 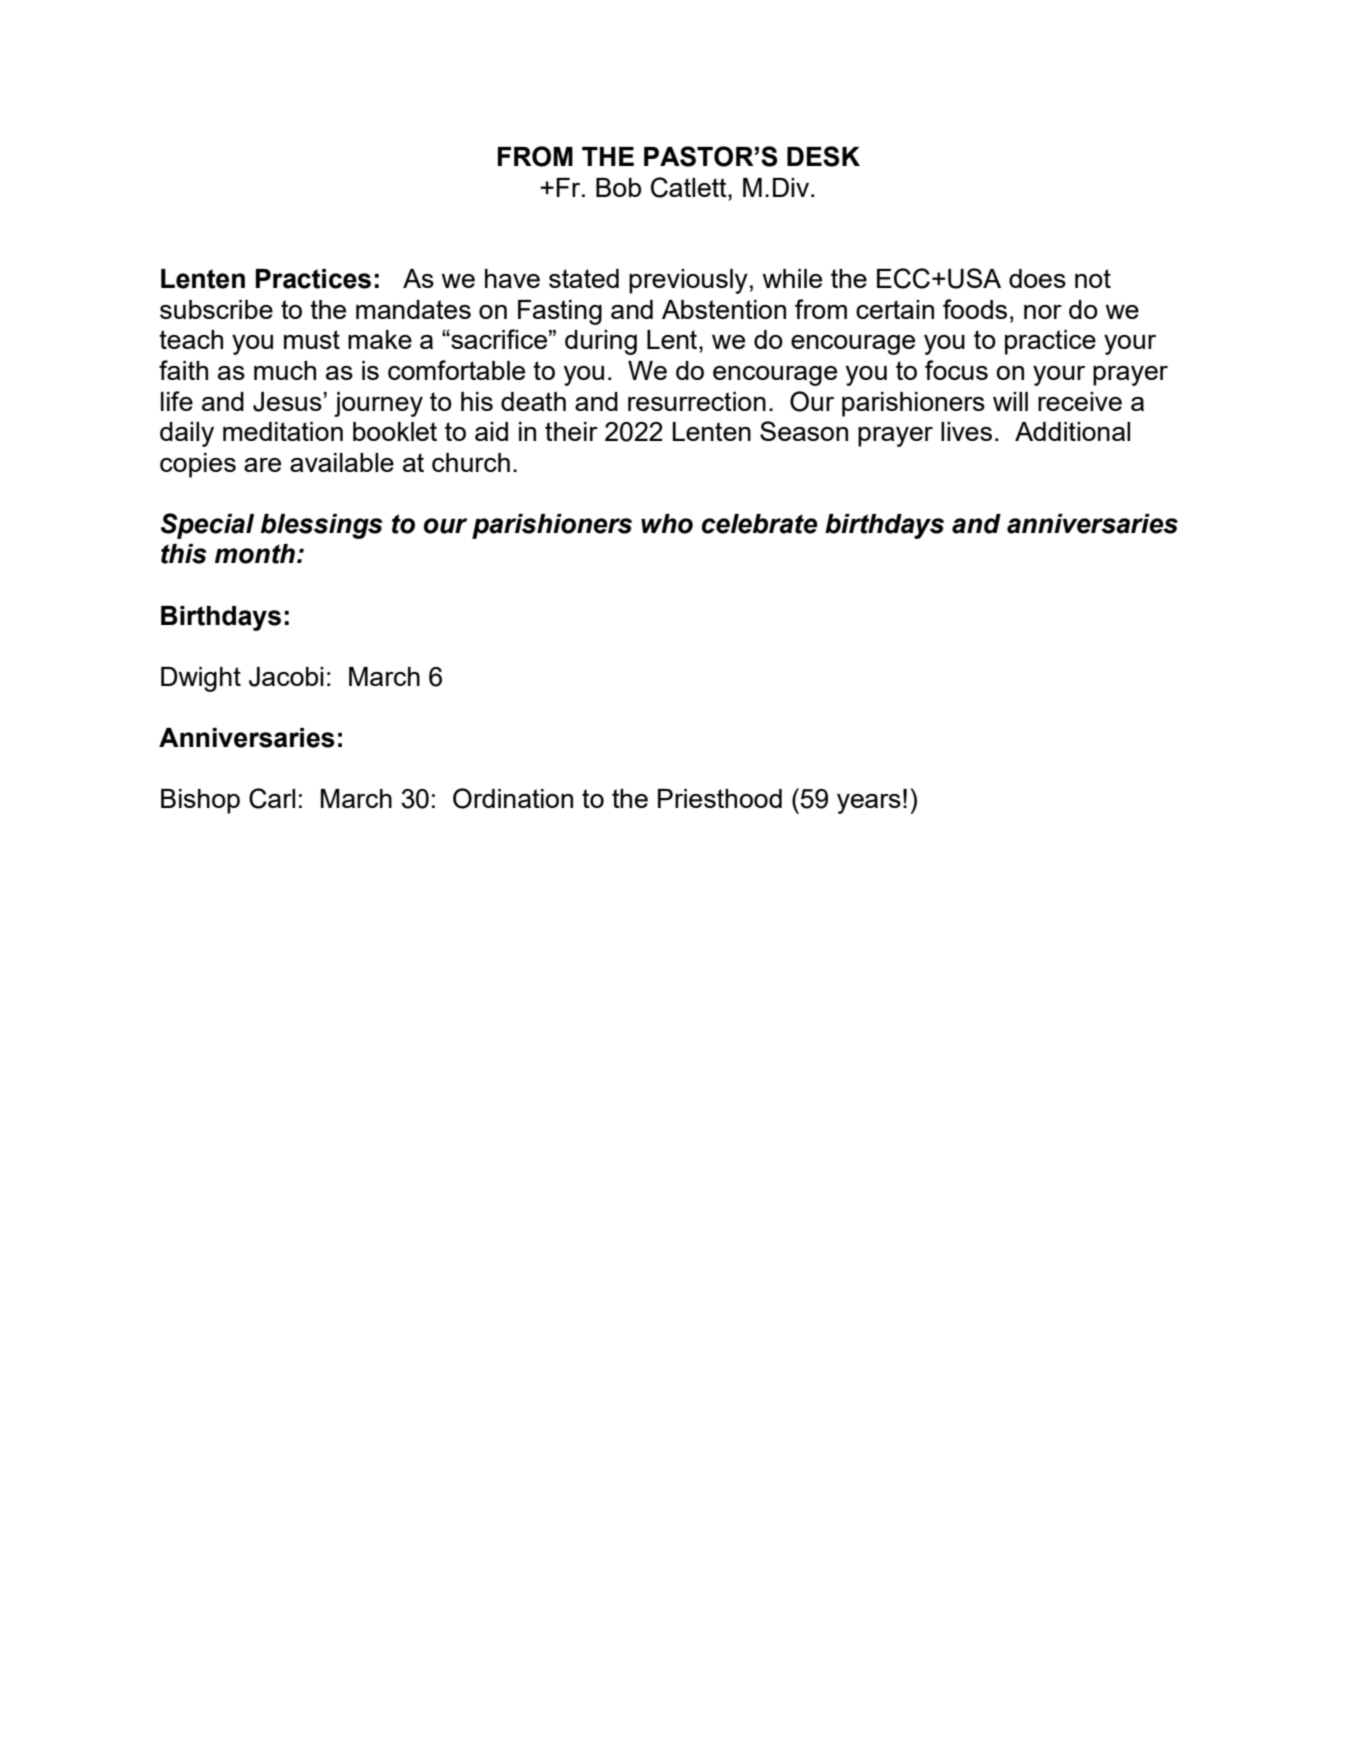 What do you see at coordinates (272, 798) in the image?
I see `Carl` at bounding box center [272, 798].
